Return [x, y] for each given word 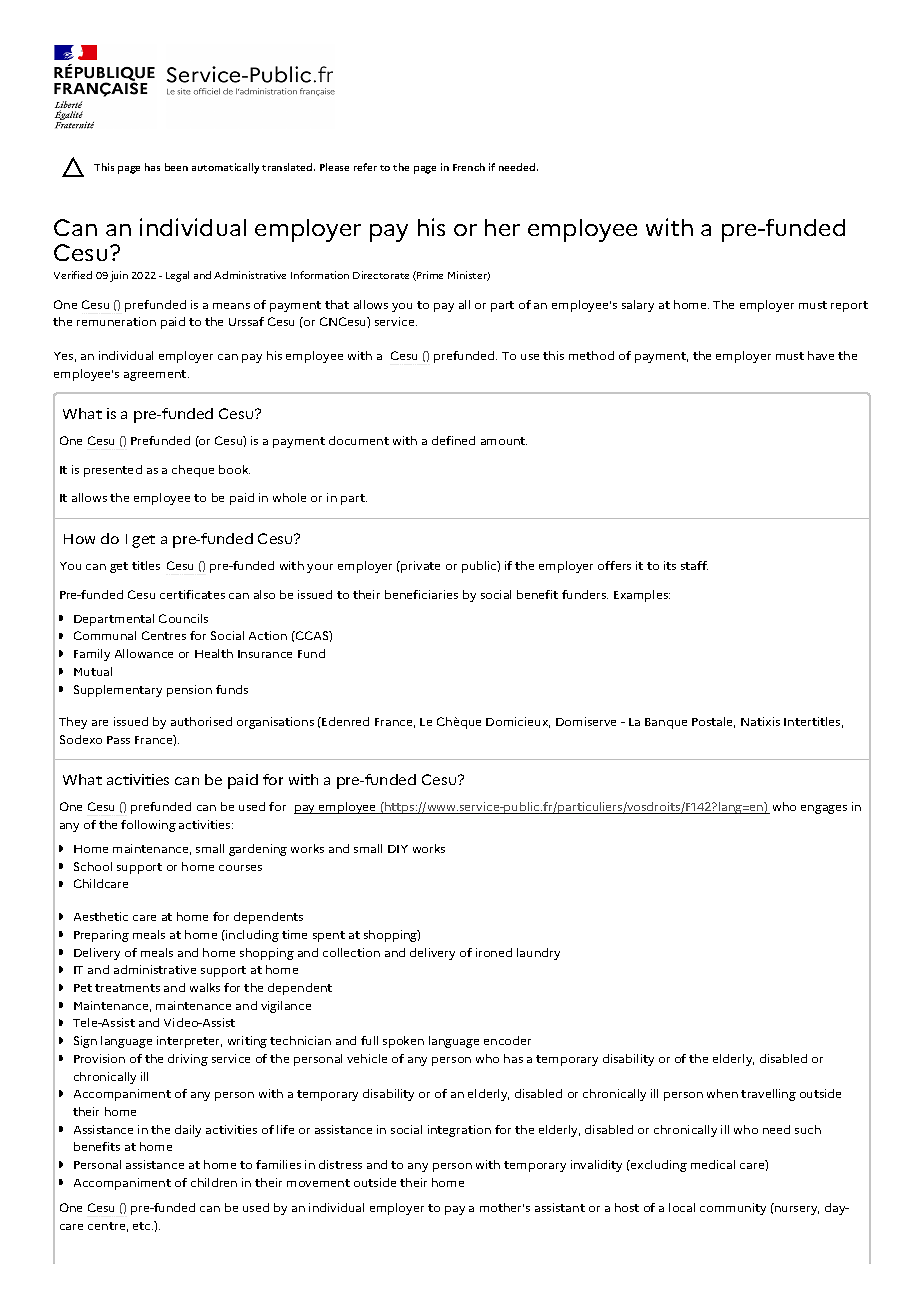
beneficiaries [421, 594]
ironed [494, 952]
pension [189, 691]
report [849, 306]
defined [453, 440]
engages [824, 809]
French [469, 167]
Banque [666, 723]
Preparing [101, 936]
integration [459, 1131]
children [214, 1182]
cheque [193, 471]
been [176, 167]
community [733, 1209]
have [821, 355]
